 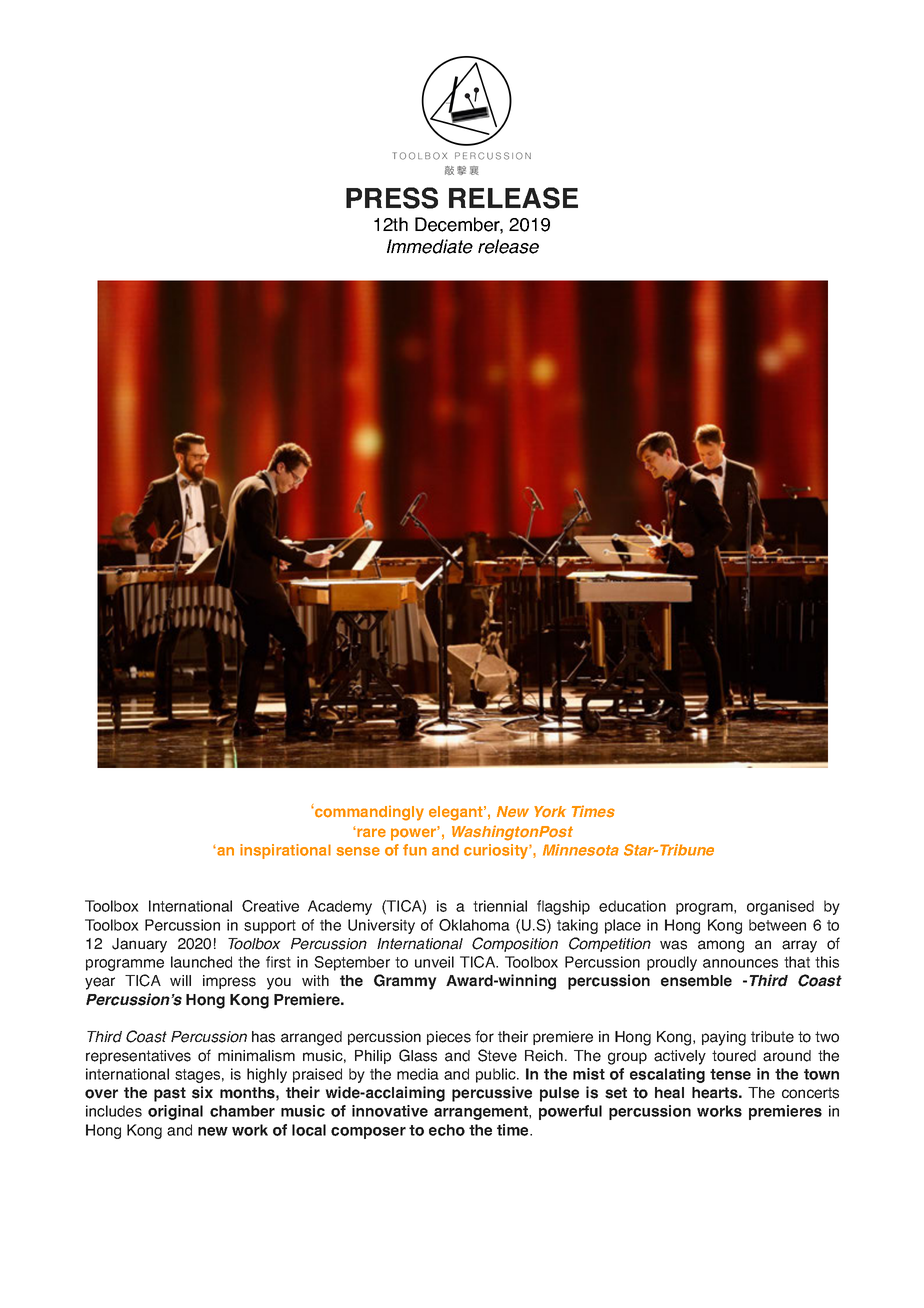 What do you see at coordinates (434, 962) in the screenshot?
I see `unveil` at bounding box center [434, 962].
